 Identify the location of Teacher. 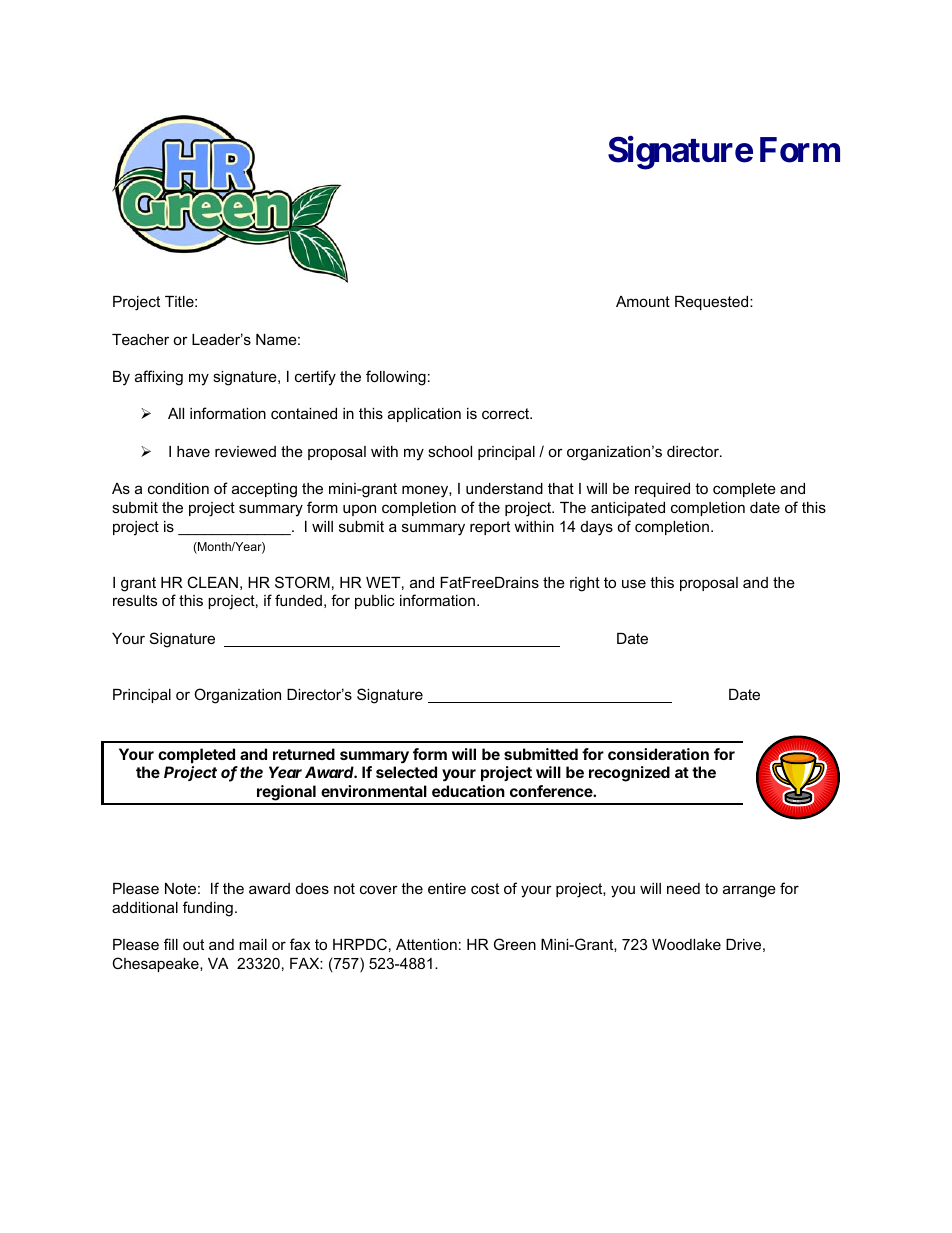
(140, 339).
